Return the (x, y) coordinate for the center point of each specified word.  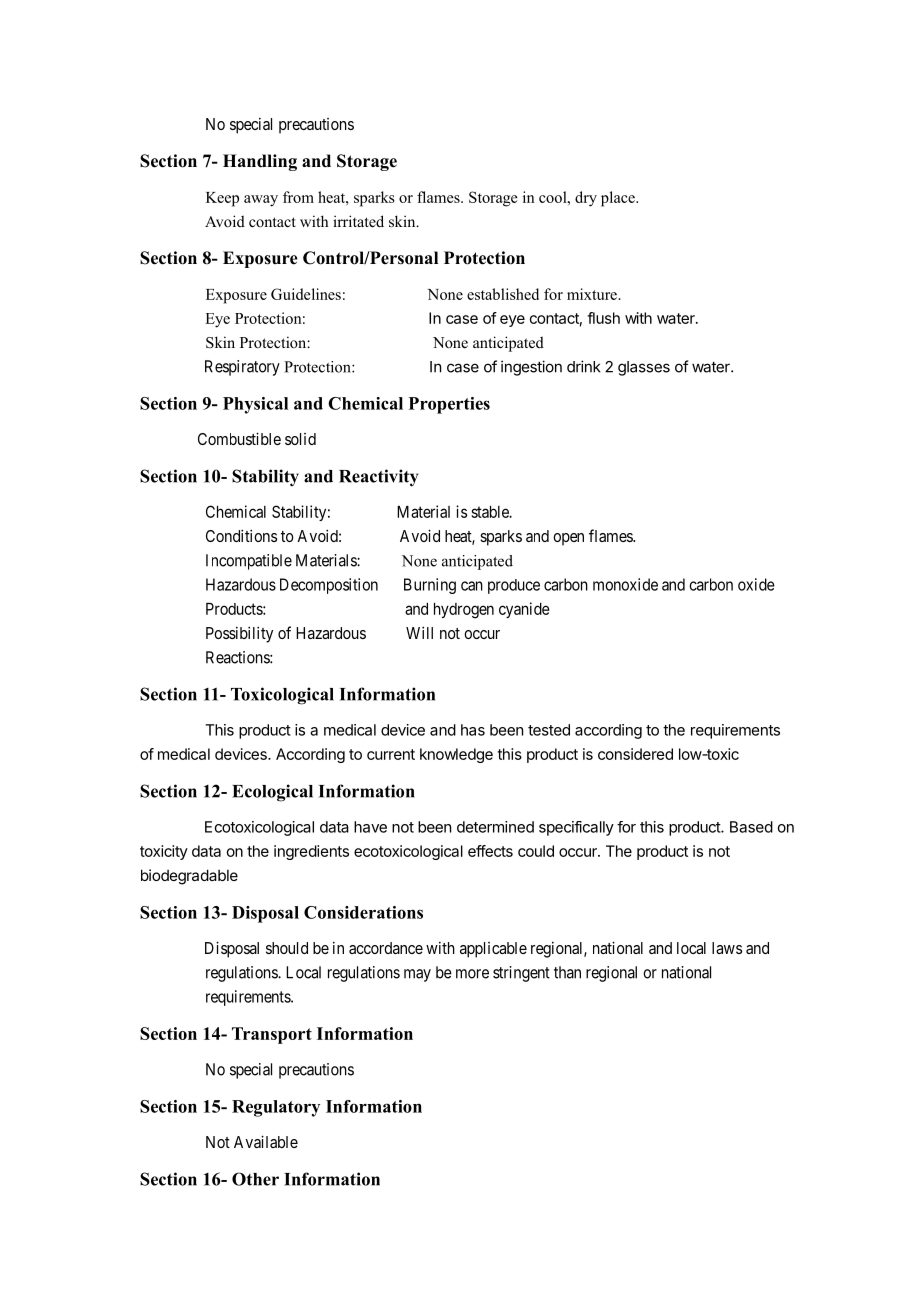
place (619, 199)
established (503, 294)
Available (266, 1141)
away (261, 201)
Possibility (239, 634)
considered (635, 754)
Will (419, 632)
